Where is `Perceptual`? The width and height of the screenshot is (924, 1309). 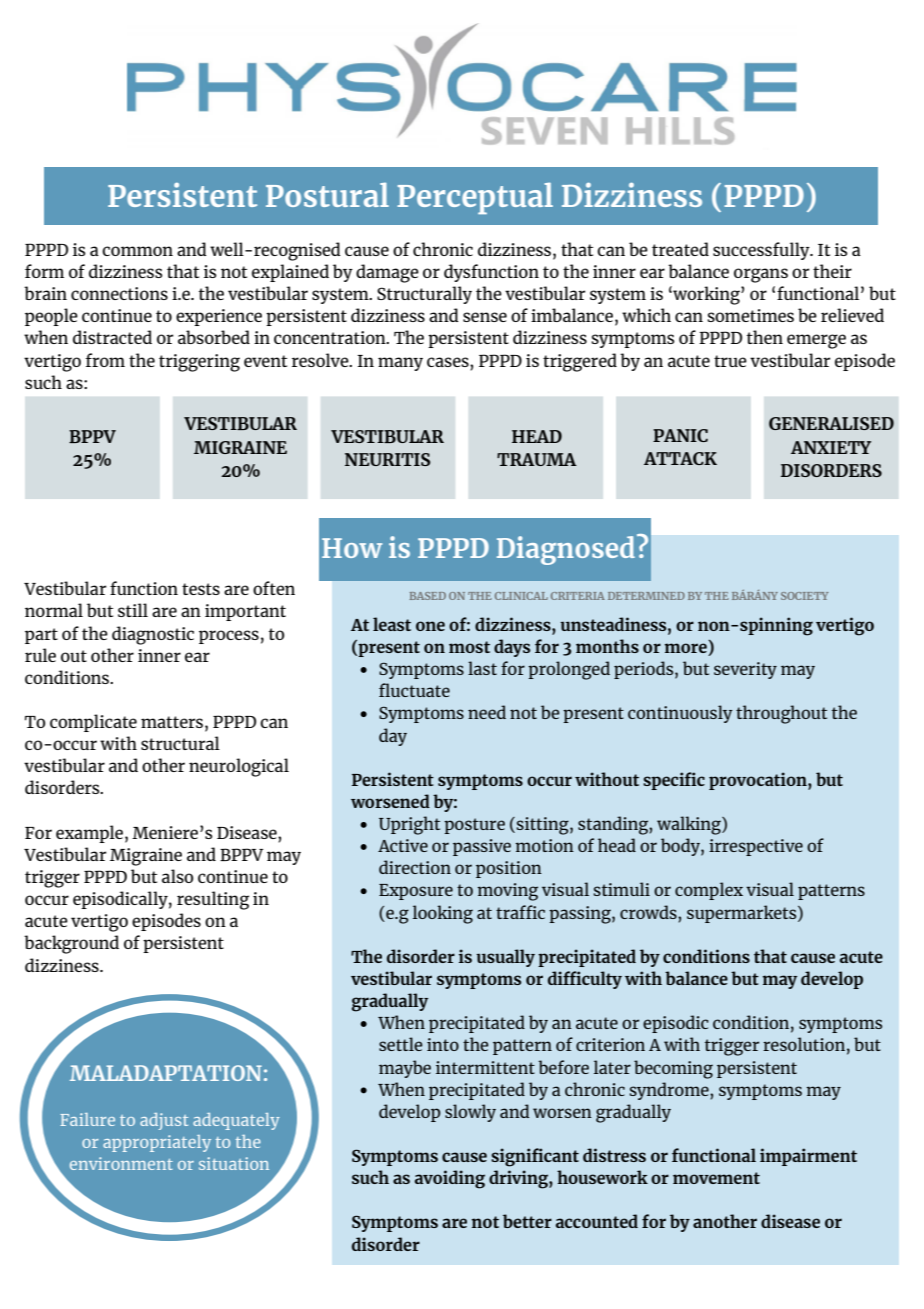
Perceptual is located at coordinates (475, 198).
